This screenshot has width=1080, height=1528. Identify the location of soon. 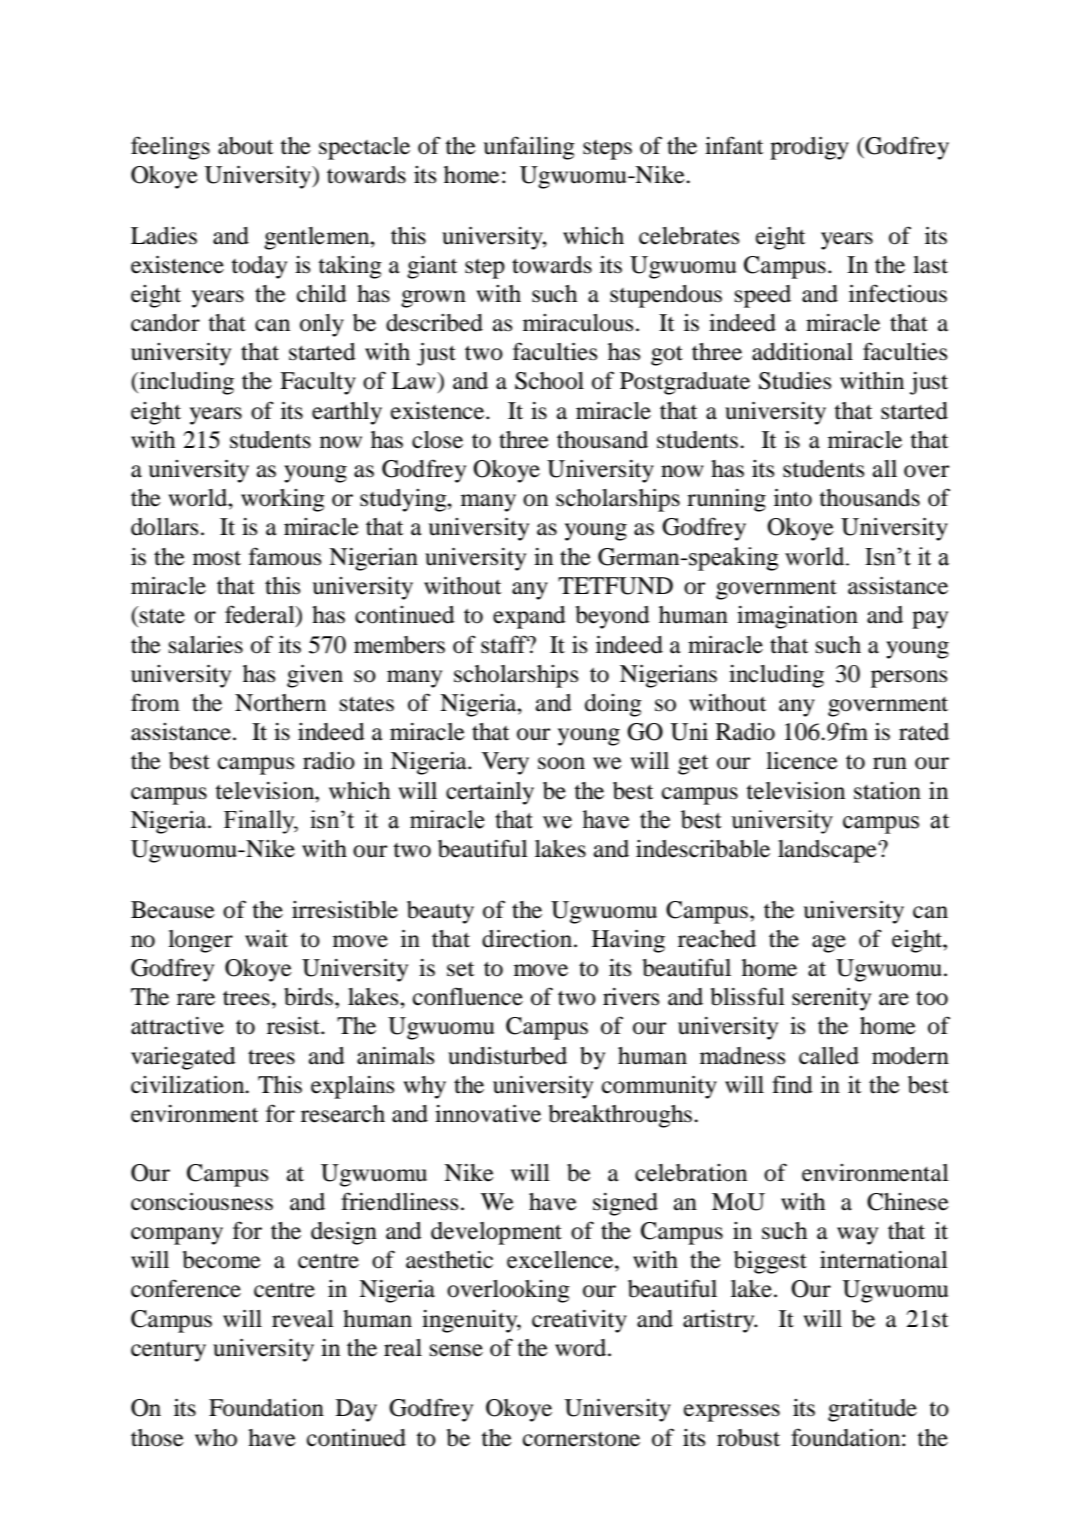
(561, 763).
